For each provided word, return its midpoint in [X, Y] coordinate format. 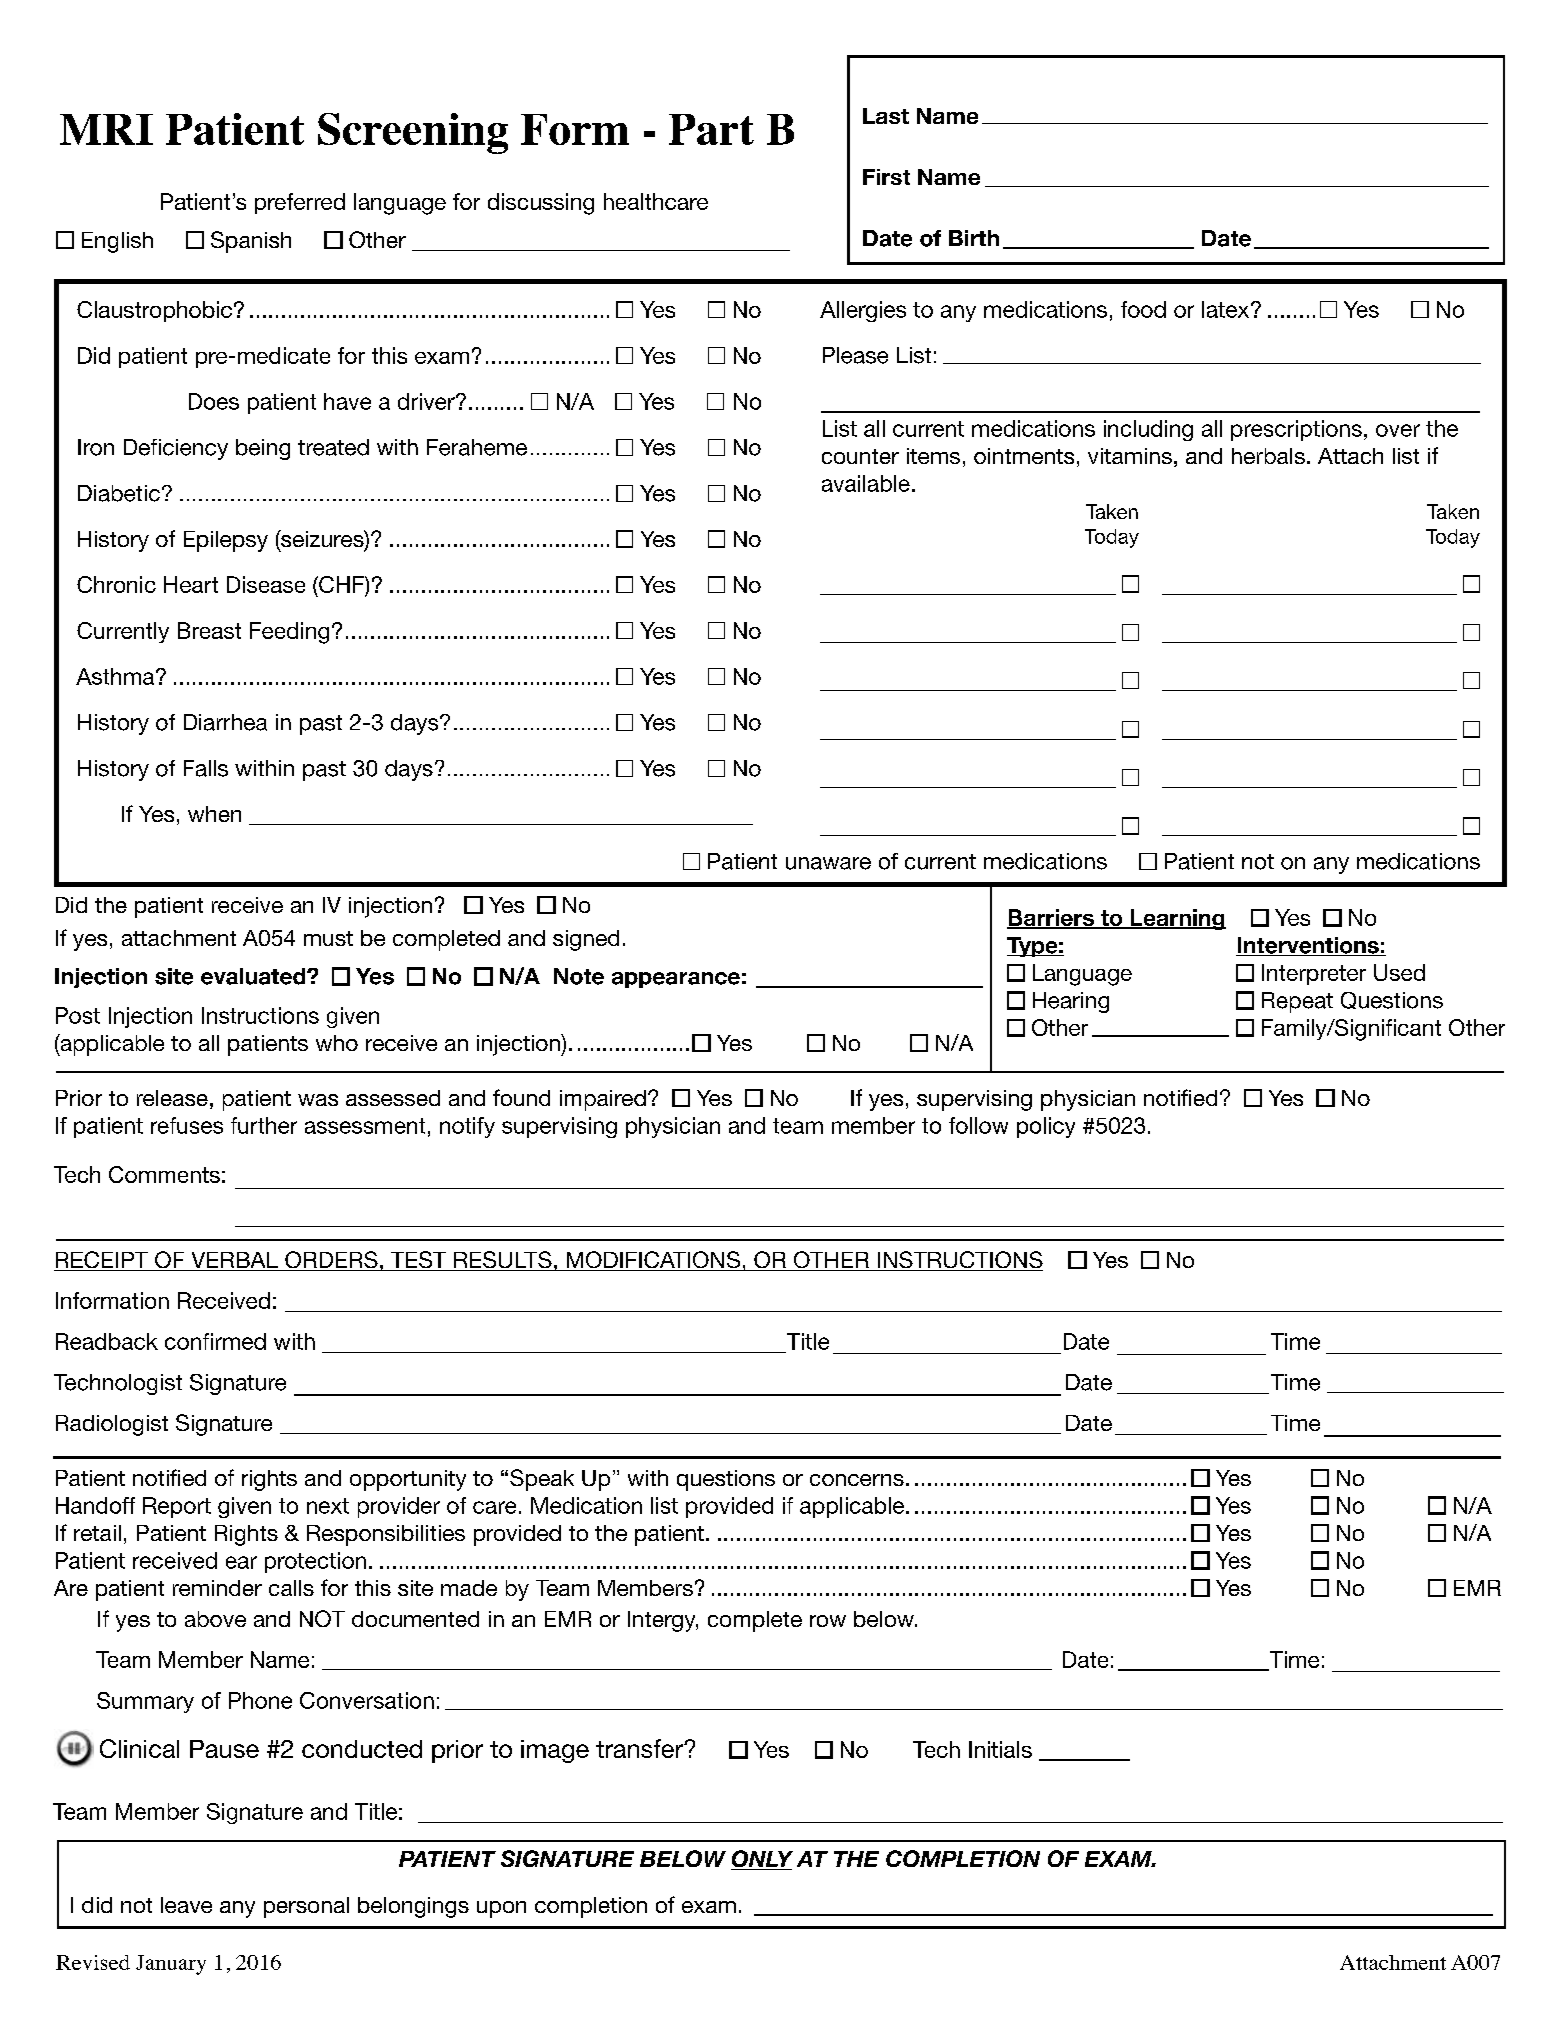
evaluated [254, 976]
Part [711, 129]
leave [186, 1905]
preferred [300, 203]
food [1143, 309]
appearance [676, 980]
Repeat [1297, 1002]
